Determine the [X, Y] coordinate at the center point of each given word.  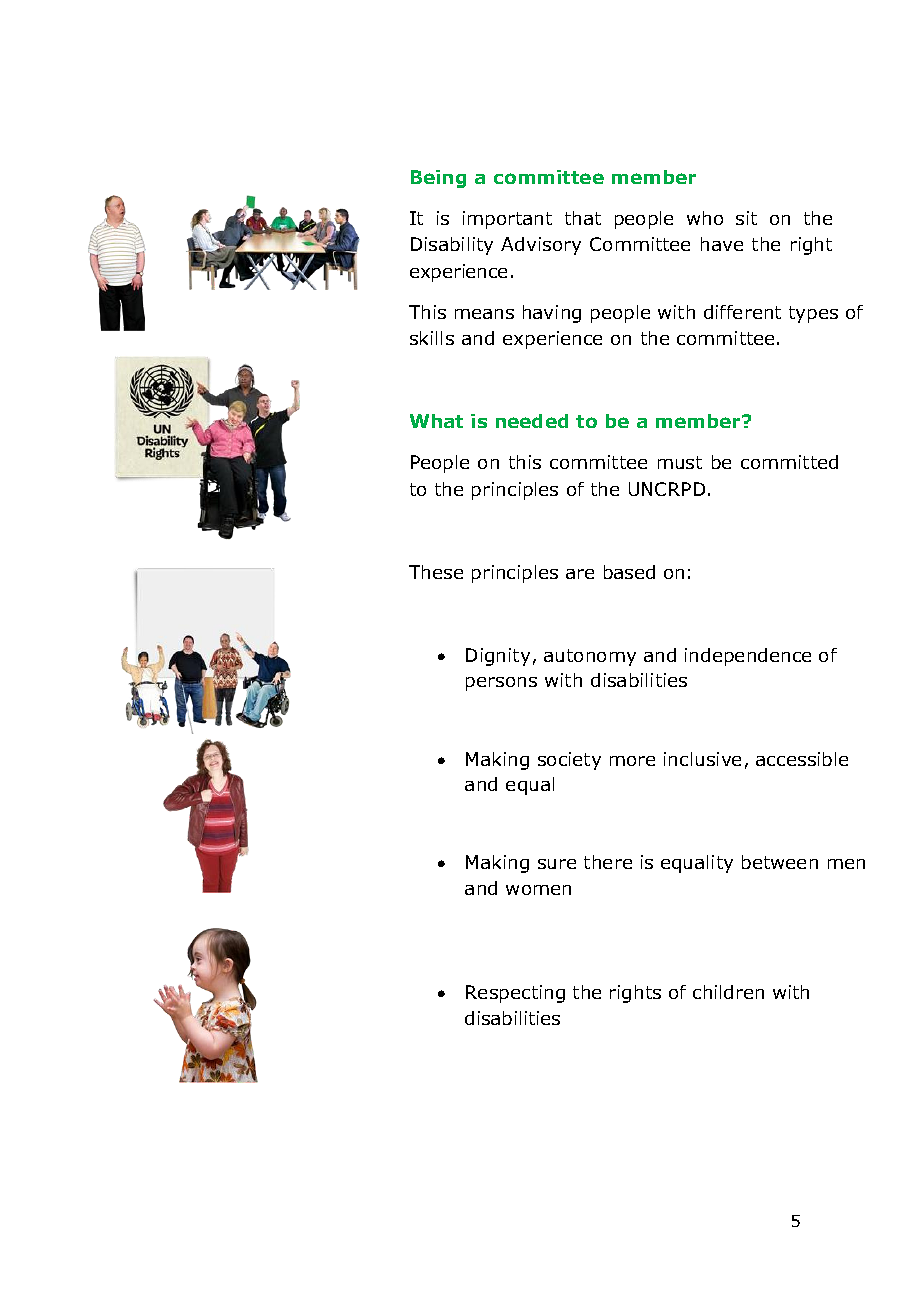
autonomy [590, 657]
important [507, 220]
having [552, 314]
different [742, 312]
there [608, 862]
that [583, 218]
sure [557, 864]
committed [789, 462]
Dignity [498, 657]
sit [746, 218]
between [780, 862]
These [436, 572]
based [629, 572]
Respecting [515, 994]
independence [748, 657]
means [484, 314]
